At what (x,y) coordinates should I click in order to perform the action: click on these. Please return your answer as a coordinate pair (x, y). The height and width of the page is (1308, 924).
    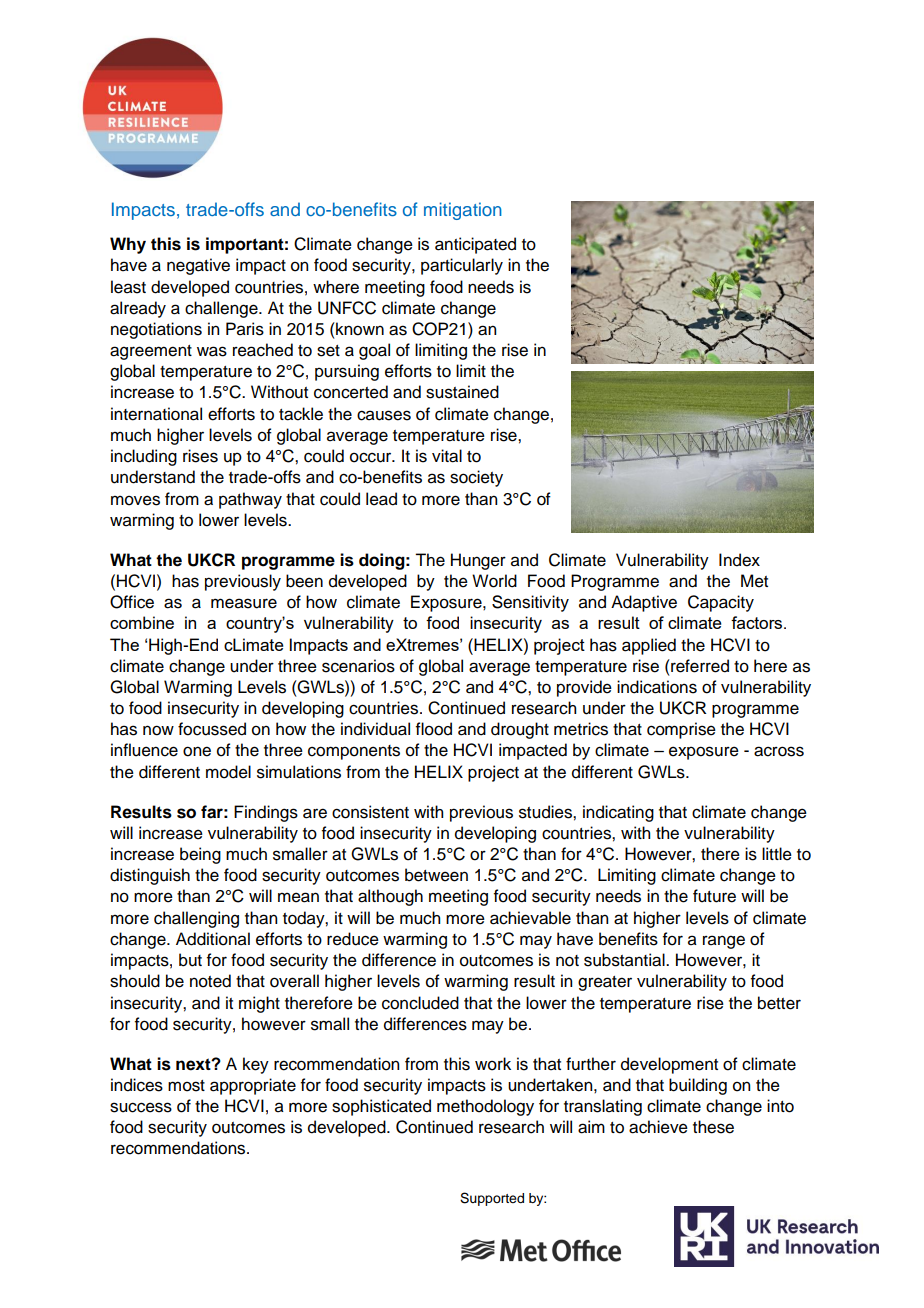
    Looking at the image, I should click on (713, 1127).
